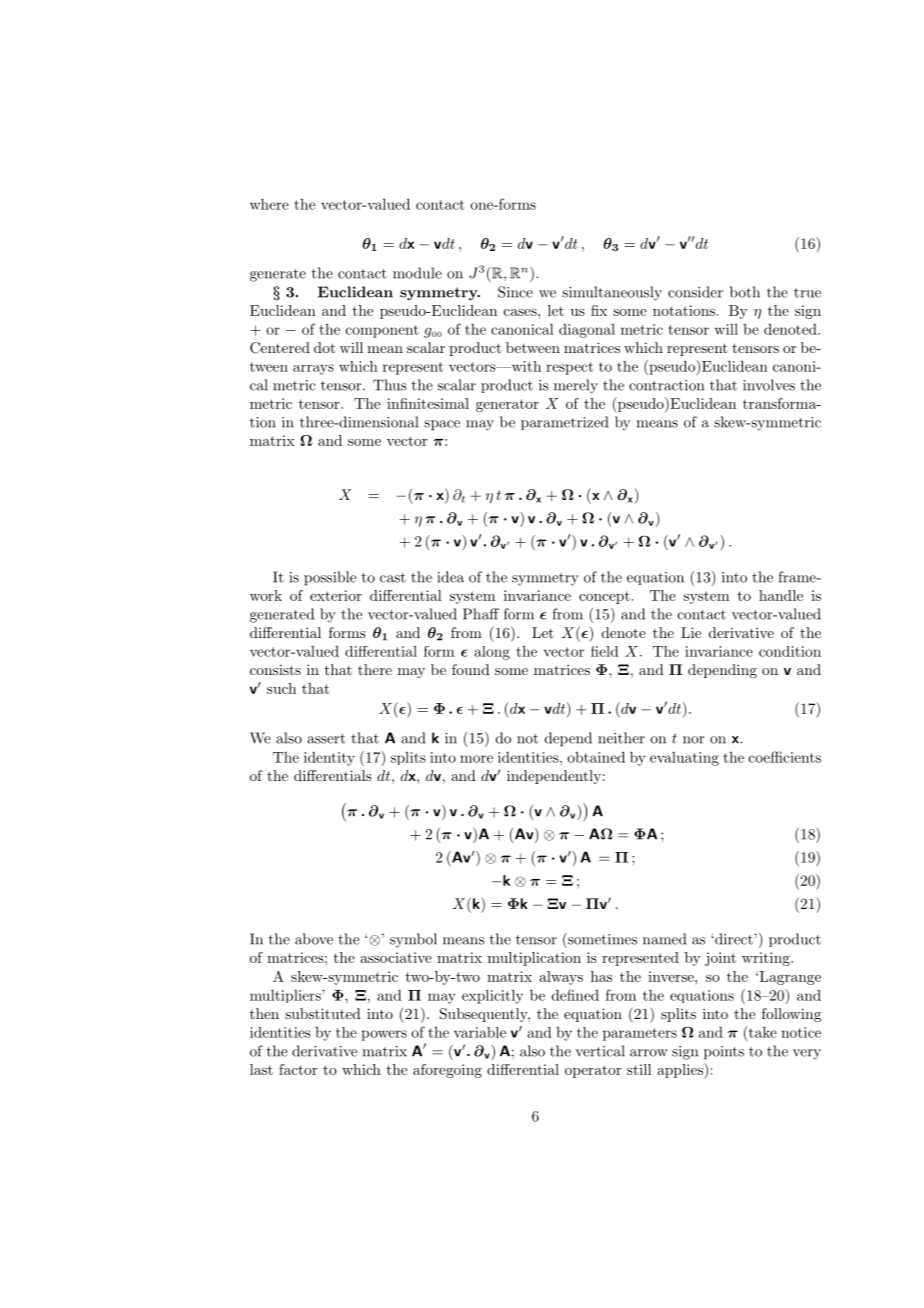 The width and height of the screenshot is (924, 1308). I want to click on along, so click(492, 653).
